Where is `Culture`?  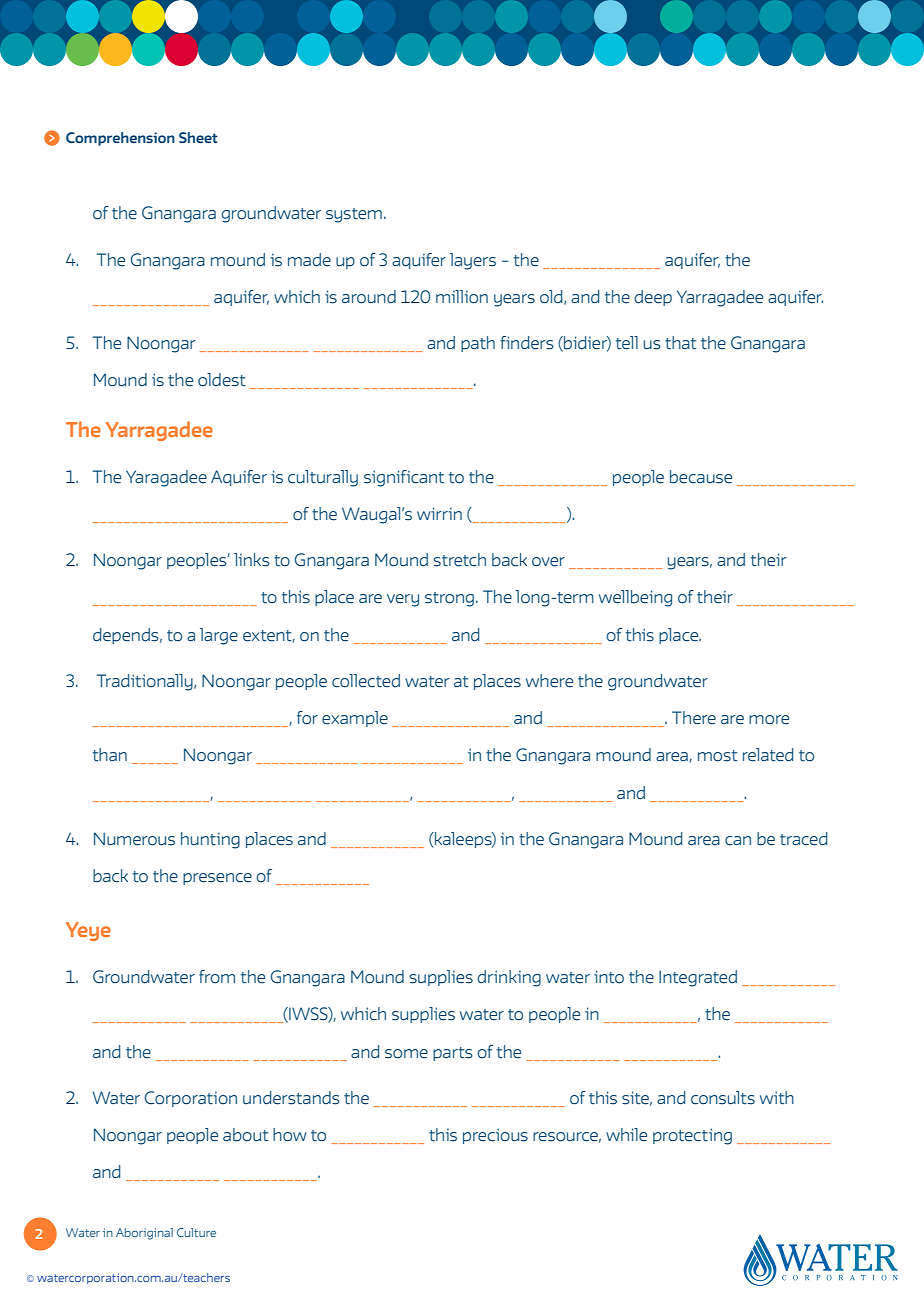
Culture is located at coordinates (196, 1232).
